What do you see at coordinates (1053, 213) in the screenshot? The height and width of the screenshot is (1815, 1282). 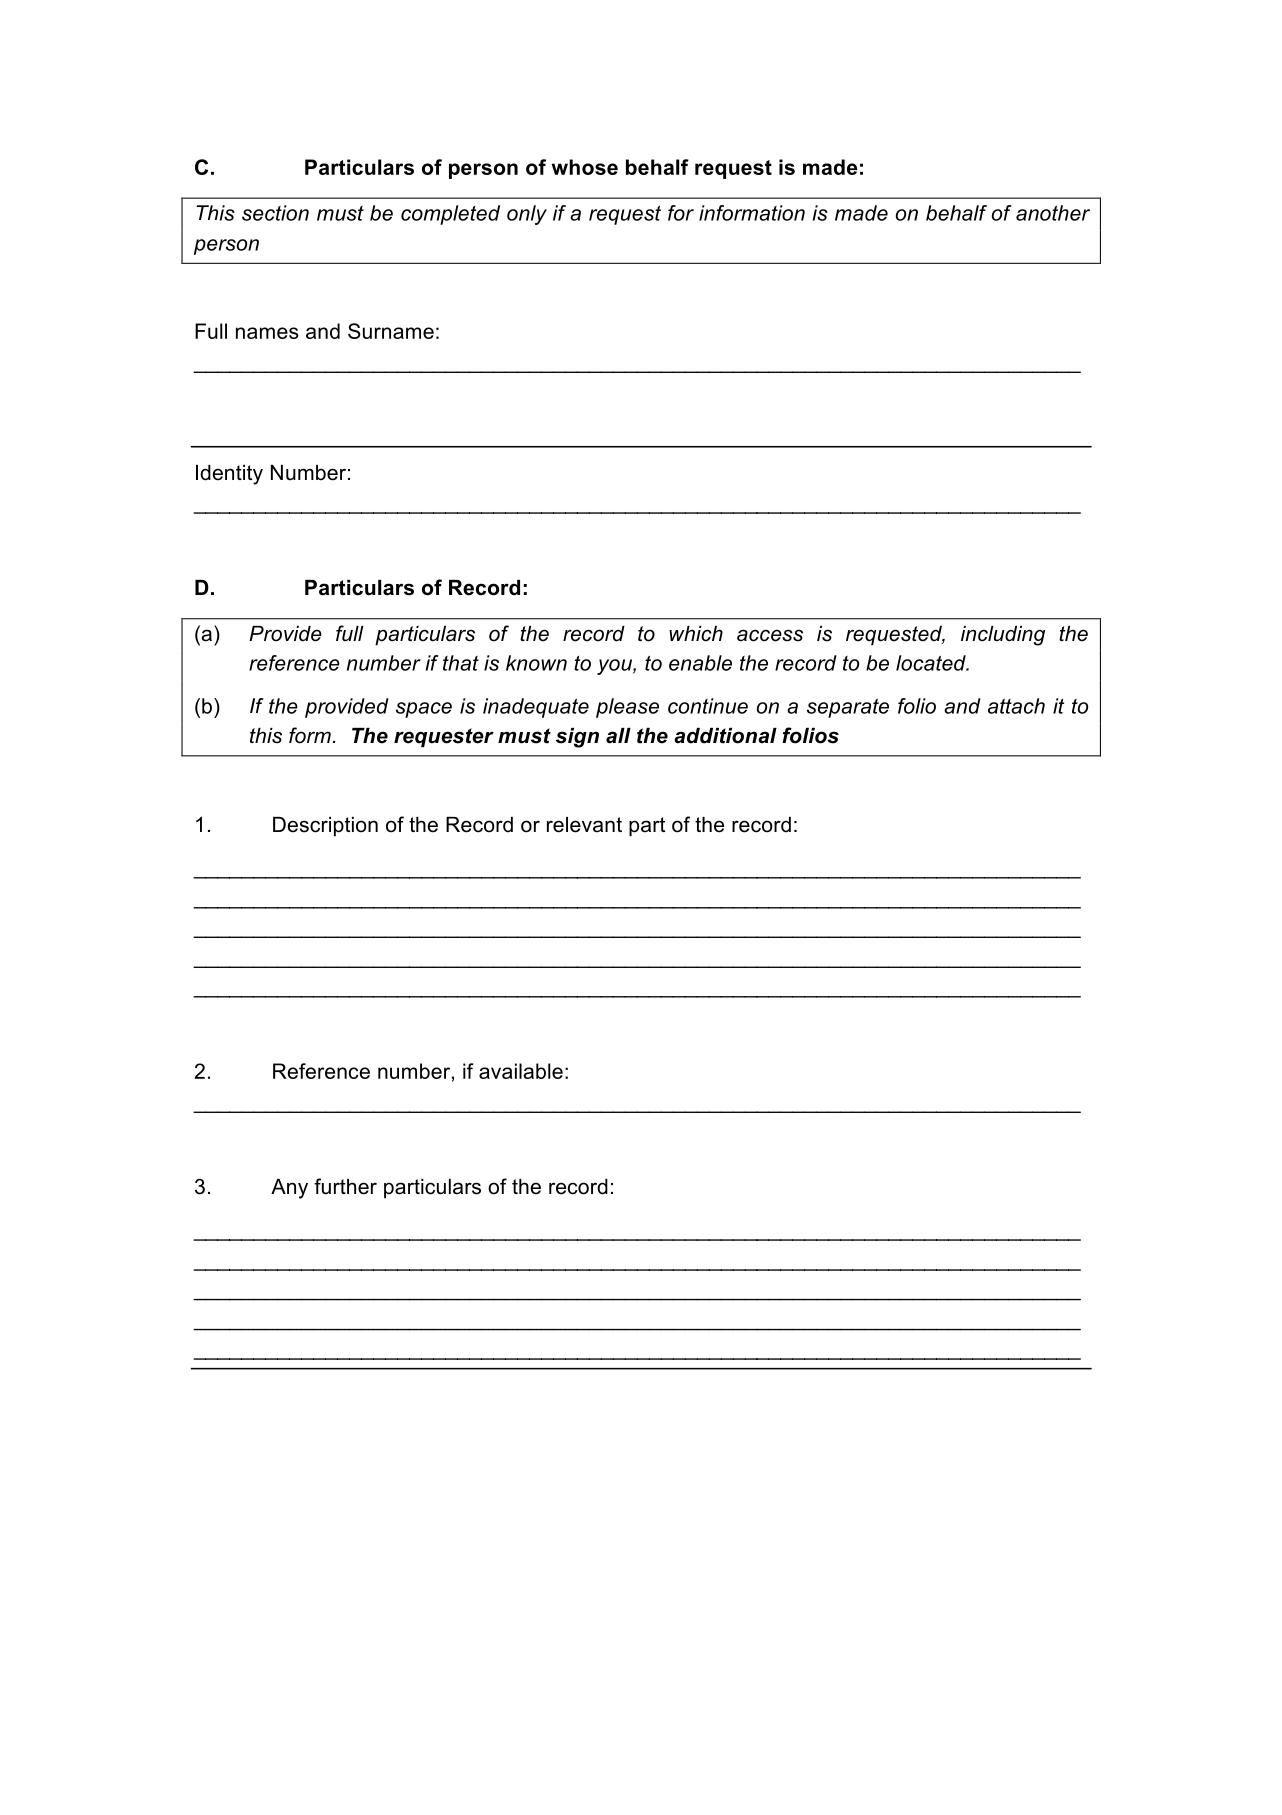 I see `another` at bounding box center [1053, 213].
